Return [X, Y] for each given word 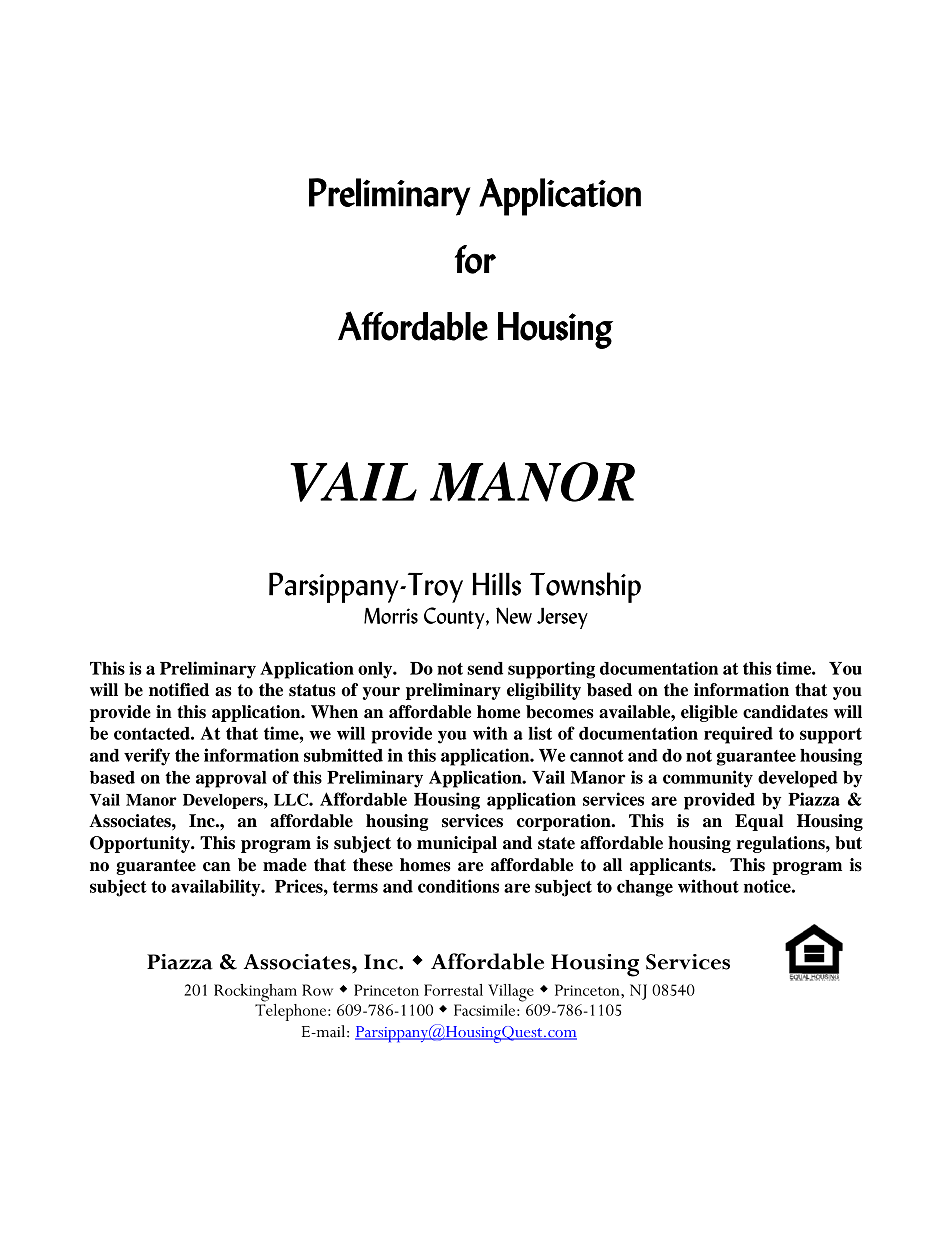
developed [798, 779]
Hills [496, 584]
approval [231, 779]
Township [585, 587]
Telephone [292, 1011]
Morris [391, 615]
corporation [565, 822]
